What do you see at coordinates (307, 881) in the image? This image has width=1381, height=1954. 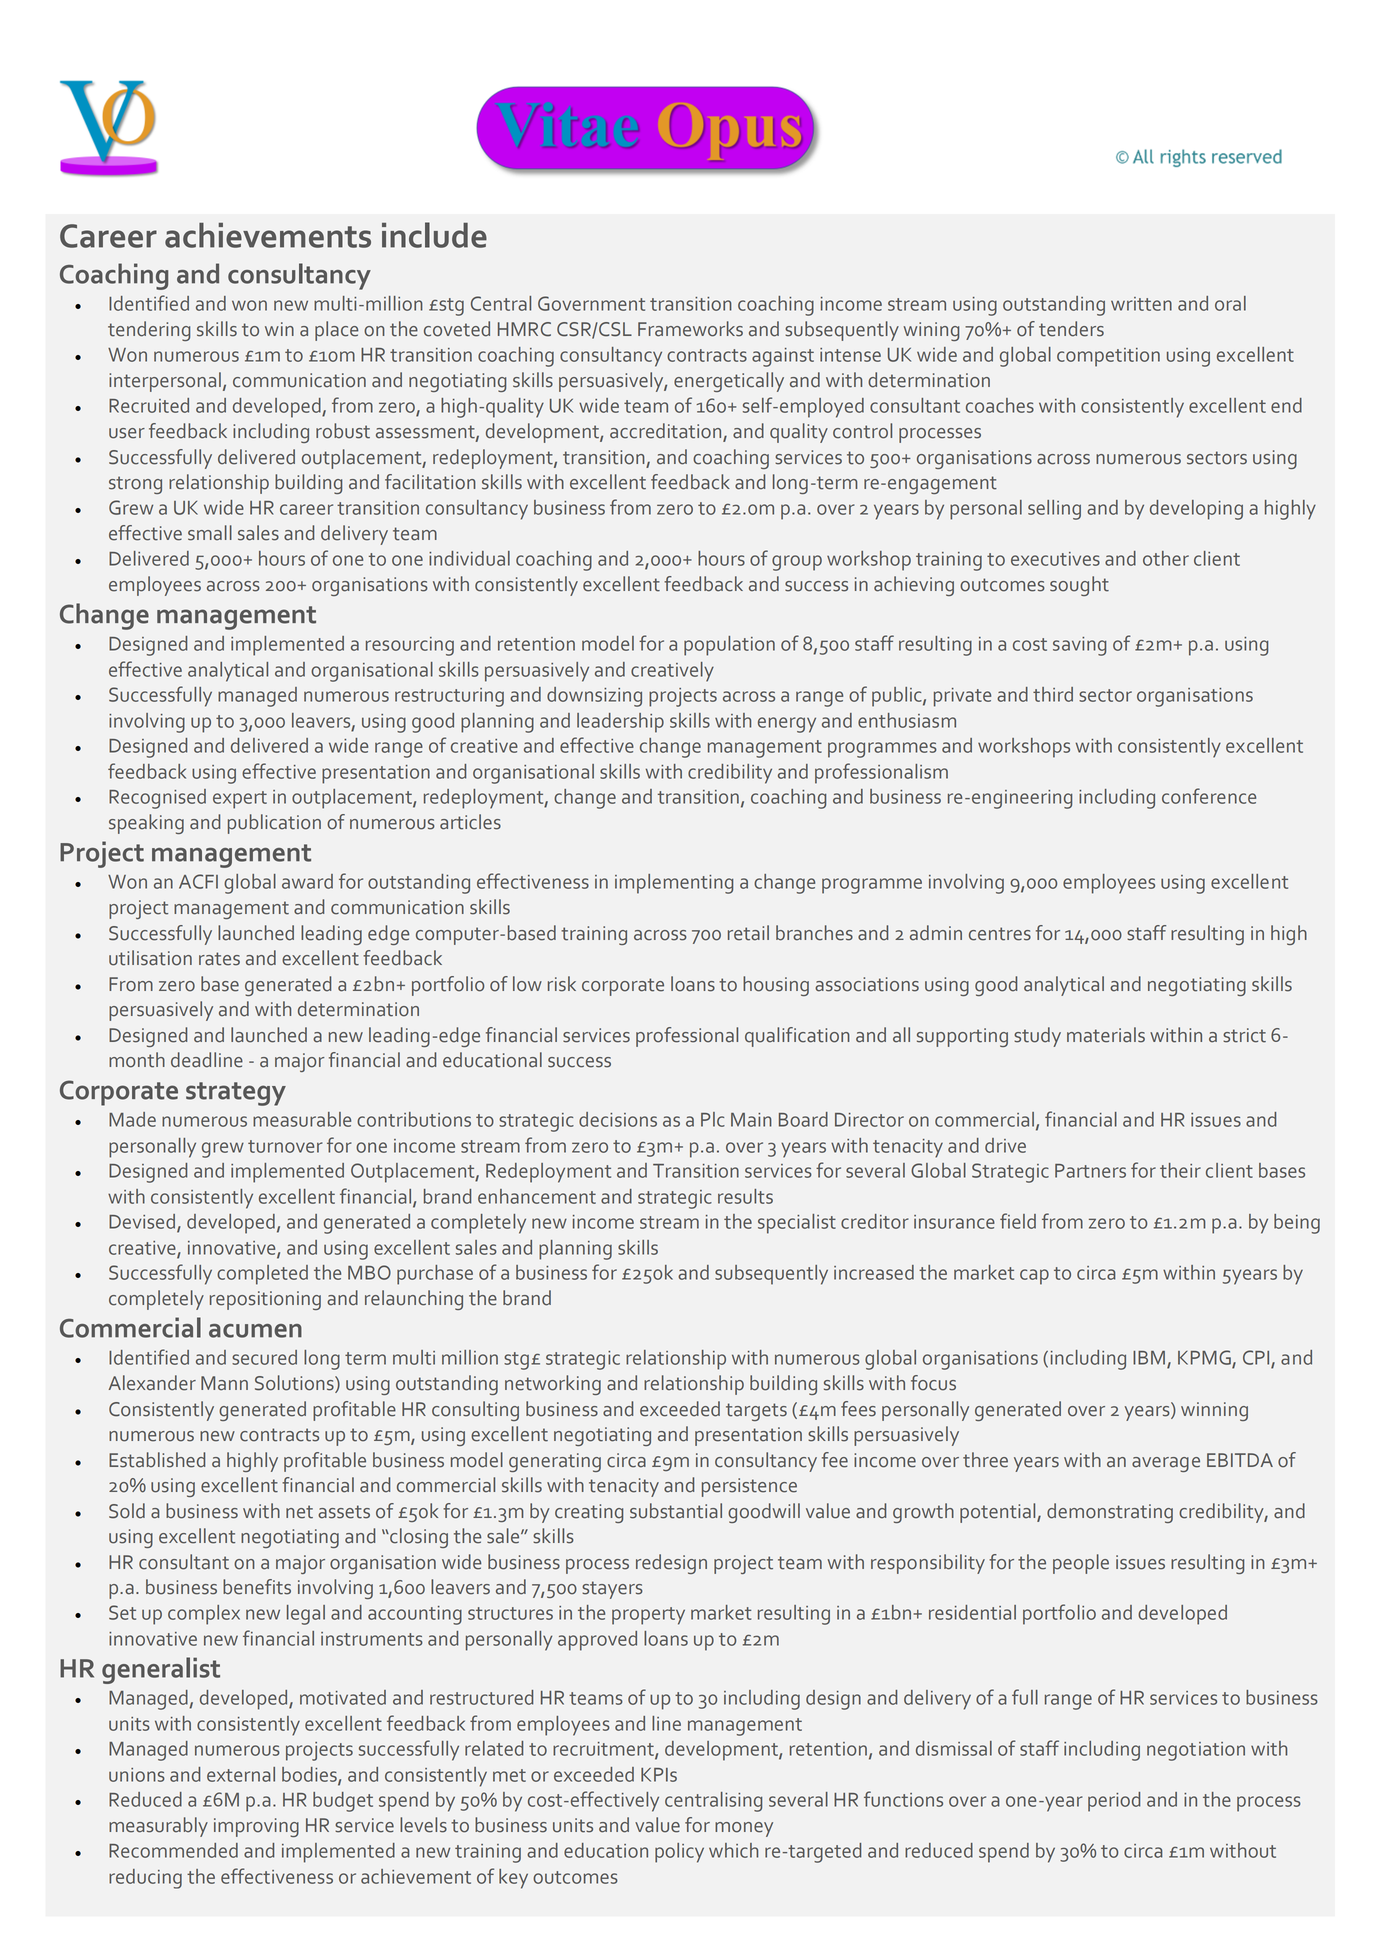 I see `award` at bounding box center [307, 881].
